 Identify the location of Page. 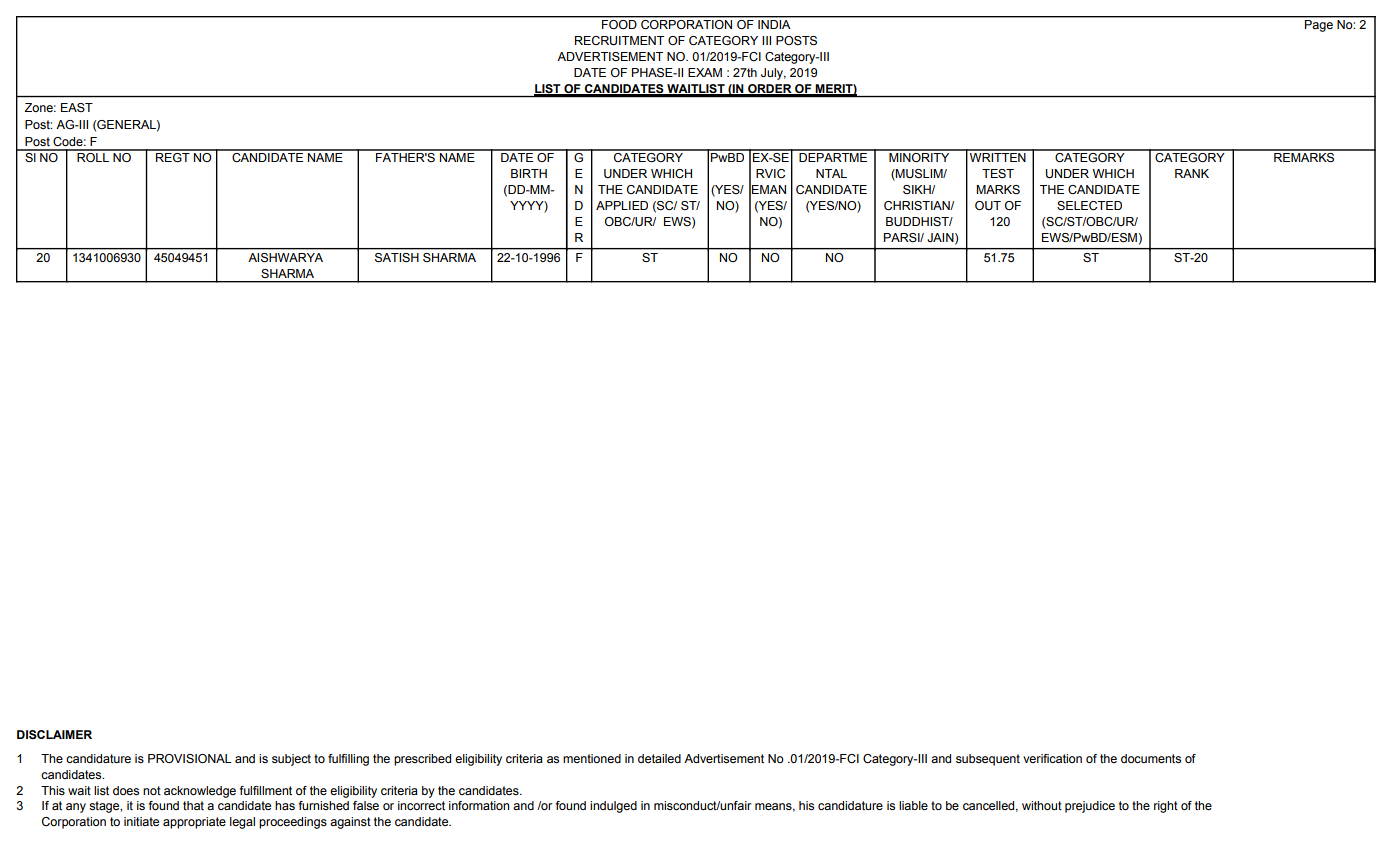
(1319, 26).
